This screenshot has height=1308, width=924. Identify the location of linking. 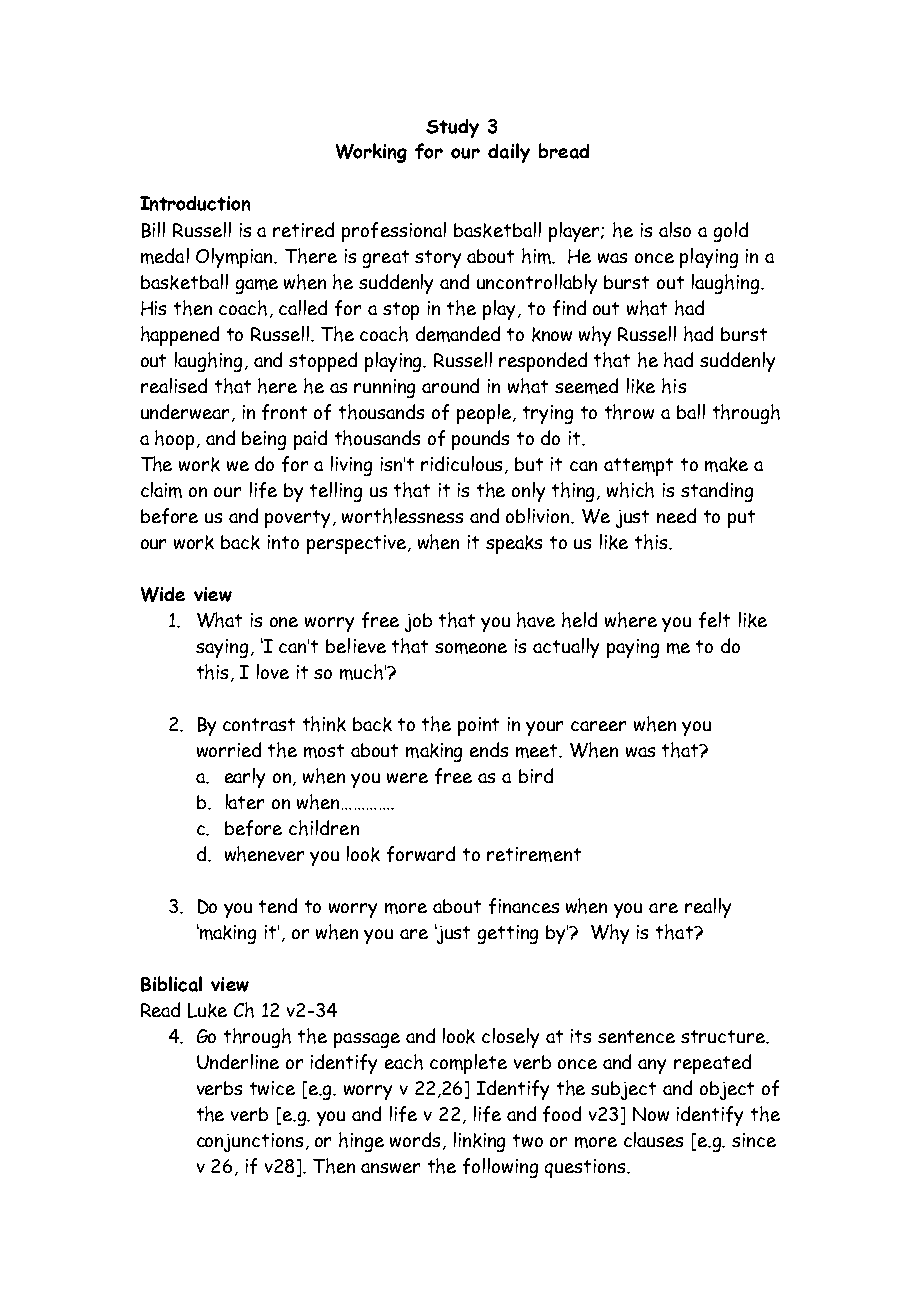
(479, 1142).
